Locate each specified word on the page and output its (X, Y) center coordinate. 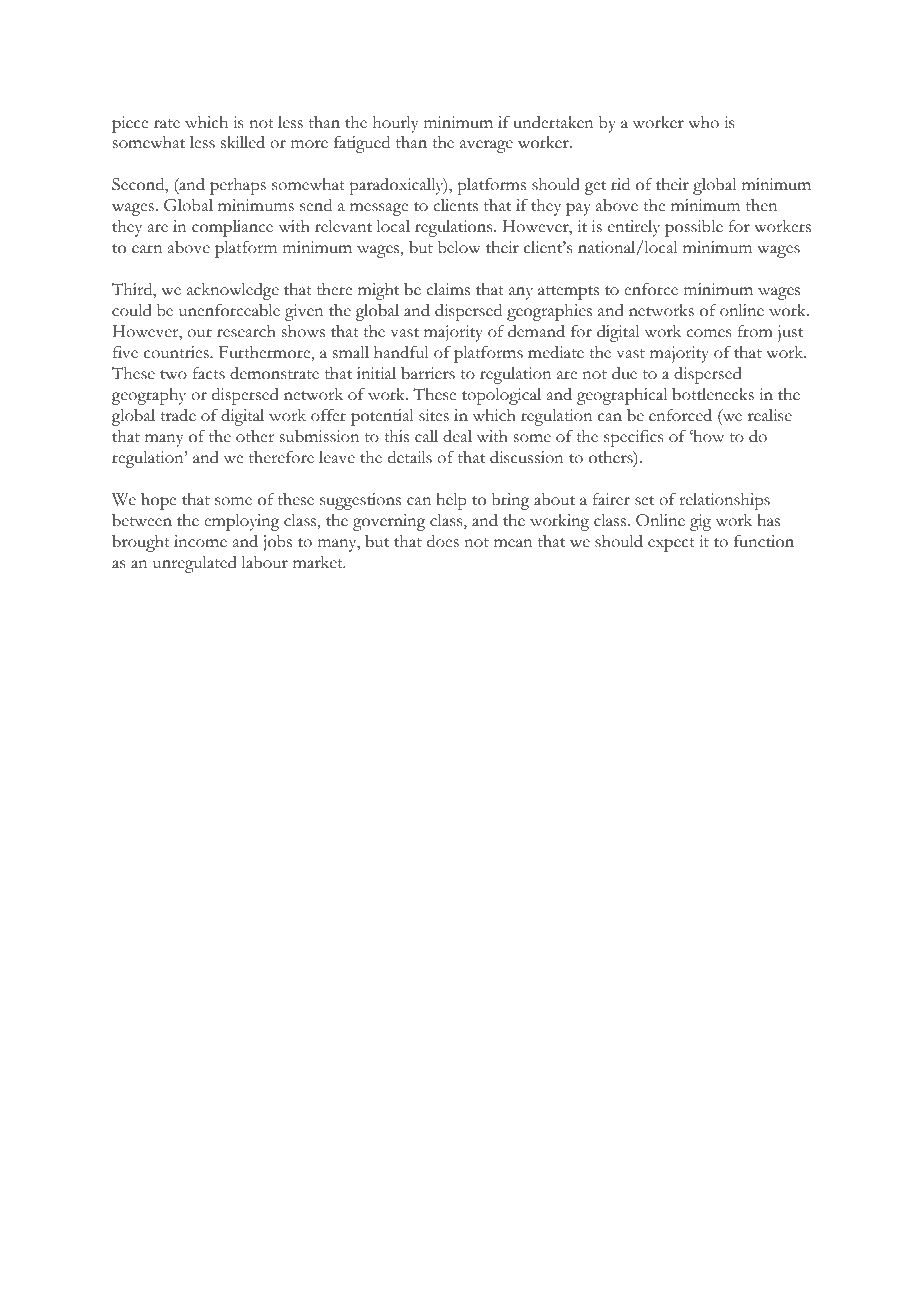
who (703, 122)
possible (694, 228)
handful (401, 352)
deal (457, 436)
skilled (243, 142)
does (443, 541)
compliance (232, 228)
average (486, 146)
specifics (633, 438)
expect (671, 545)
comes (708, 333)
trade (178, 415)
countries (177, 352)
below (459, 247)
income (200, 541)
